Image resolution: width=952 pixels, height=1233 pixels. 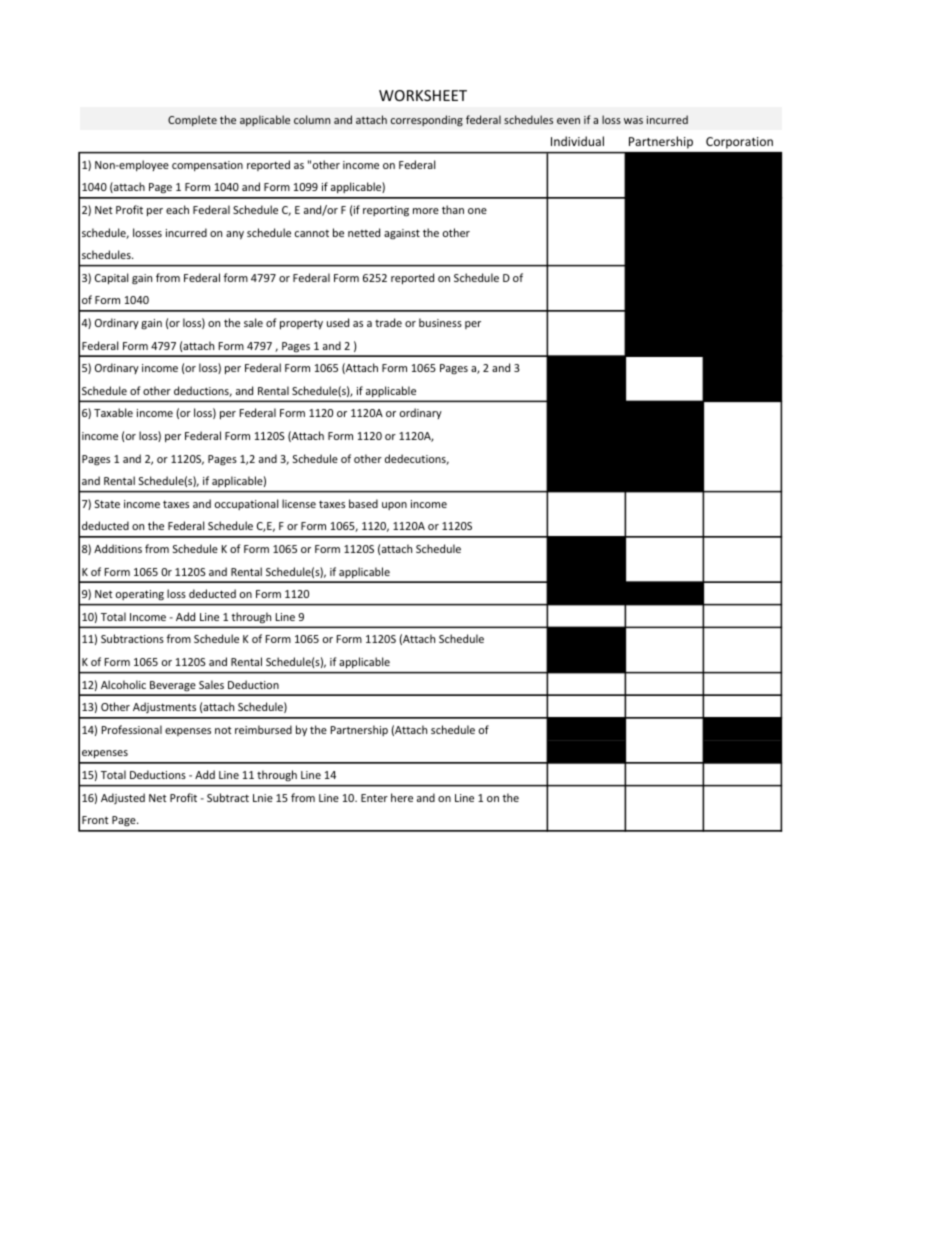 What do you see at coordinates (374, 798) in the screenshot?
I see `Enter` at bounding box center [374, 798].
